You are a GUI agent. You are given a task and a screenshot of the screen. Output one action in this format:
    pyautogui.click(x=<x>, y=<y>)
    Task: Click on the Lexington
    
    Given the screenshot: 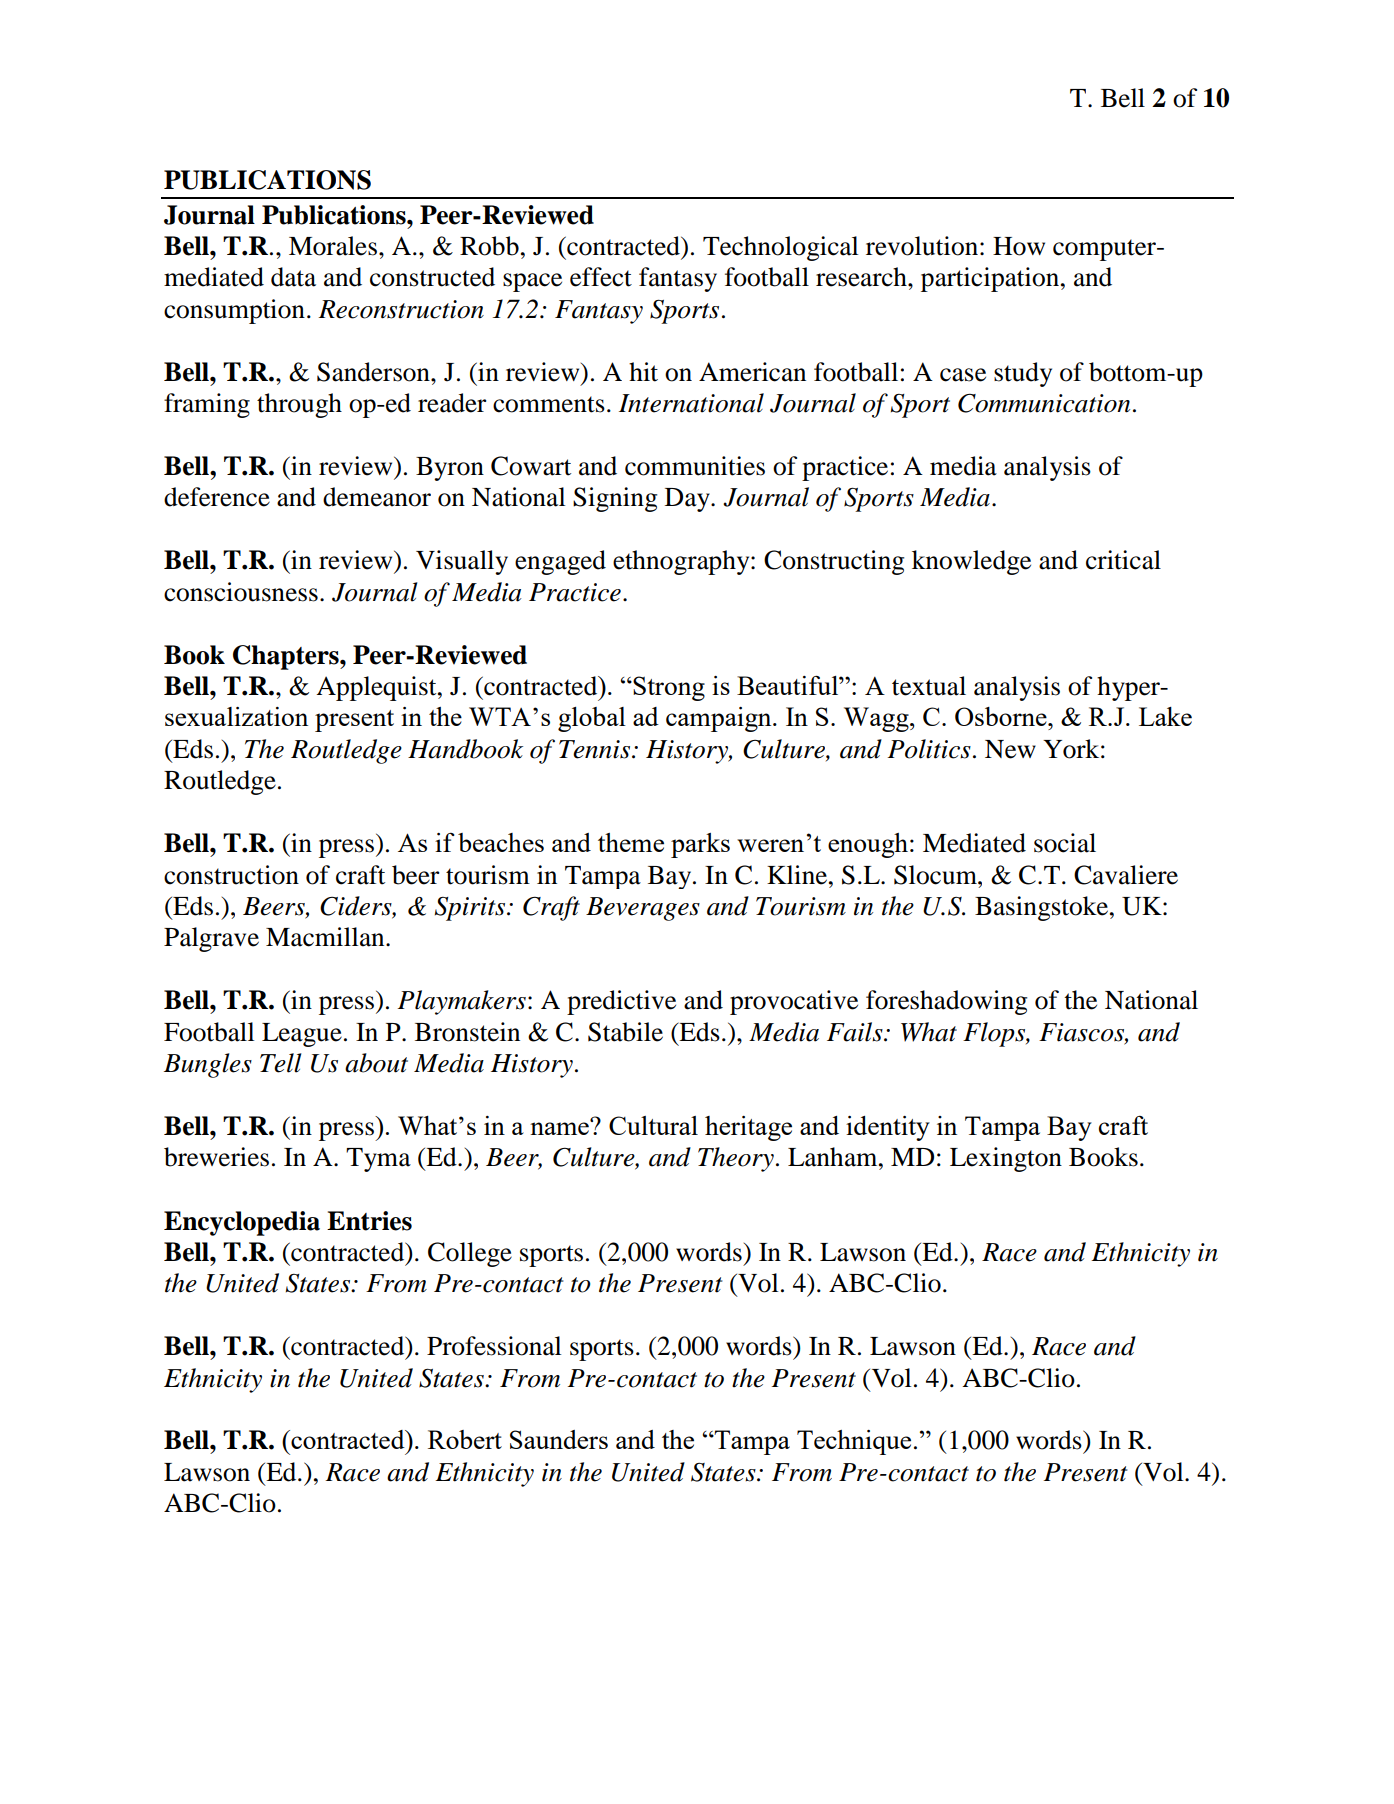 What is the action you would take?
    pyautogui.click(x=1006, y=1159)
